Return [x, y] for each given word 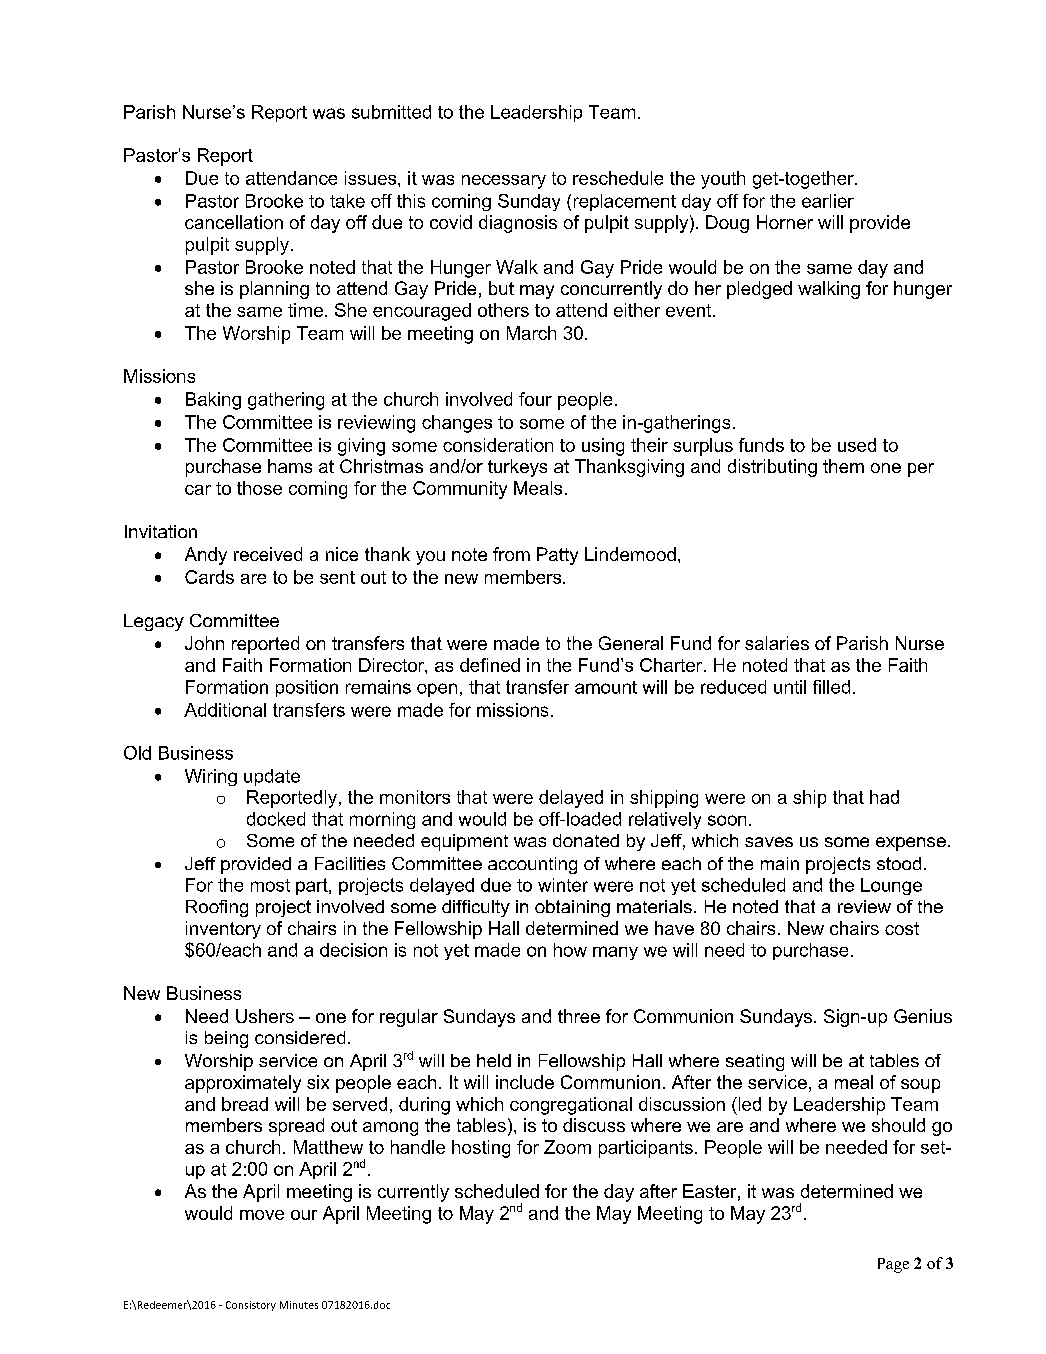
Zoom [567, 1147]
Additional [225, 710]
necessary [504, 182]
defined [490, 665]
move [262, 1215]
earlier [828, 201]
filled [831, 687]
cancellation [234, 222]
